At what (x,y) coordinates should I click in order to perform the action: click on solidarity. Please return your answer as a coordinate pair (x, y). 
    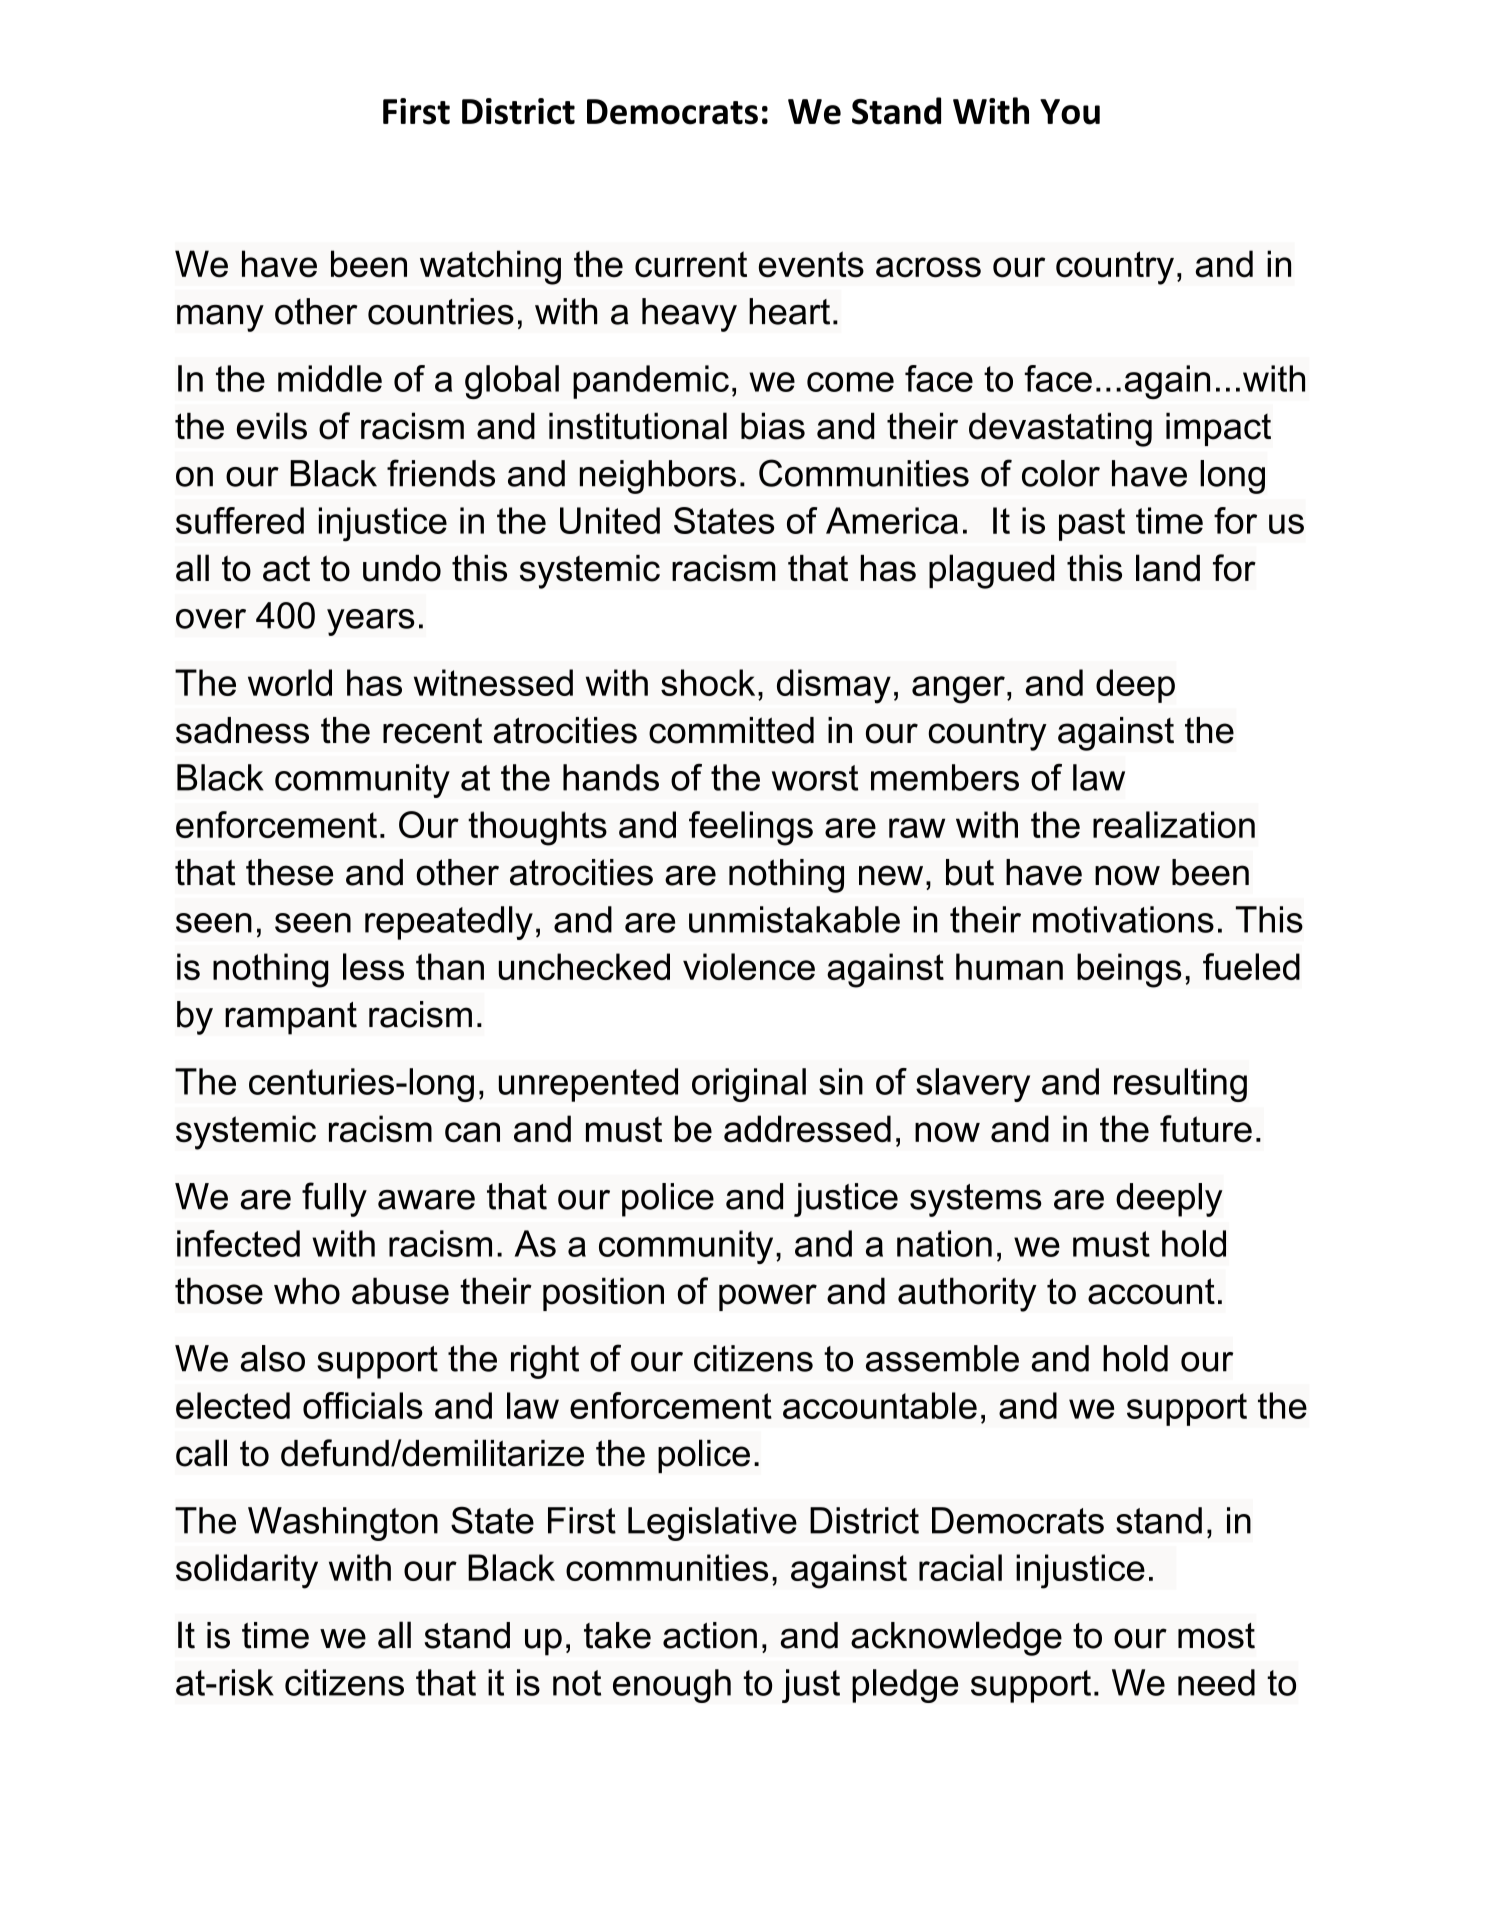
    Looking at the image, I should click on (247, 1571).
